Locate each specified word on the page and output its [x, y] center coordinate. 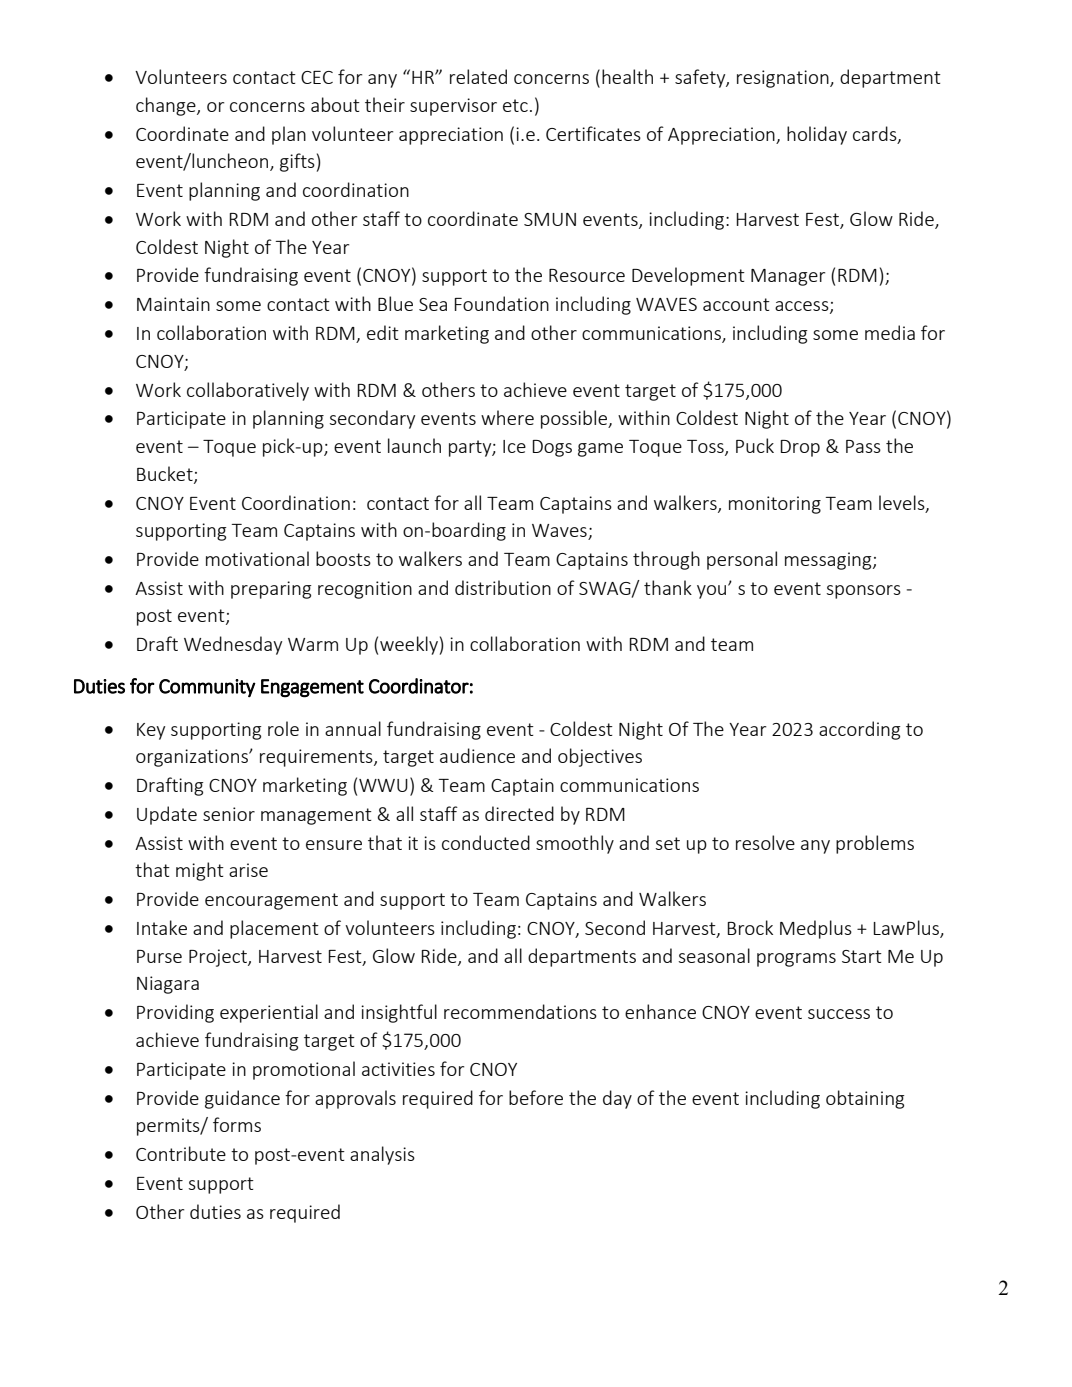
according [859, 730]
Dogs [552, 448]
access [803, 307]
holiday [817, 135]
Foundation [502, 303]
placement [274, 929]
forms [237, 1124]
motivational [257, 558]
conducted [486, 842]
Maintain [173, 304]
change [167, 106]
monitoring [775, 505]
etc [515, 105]
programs [796, 960]
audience [477, 755]
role [283, 728]
